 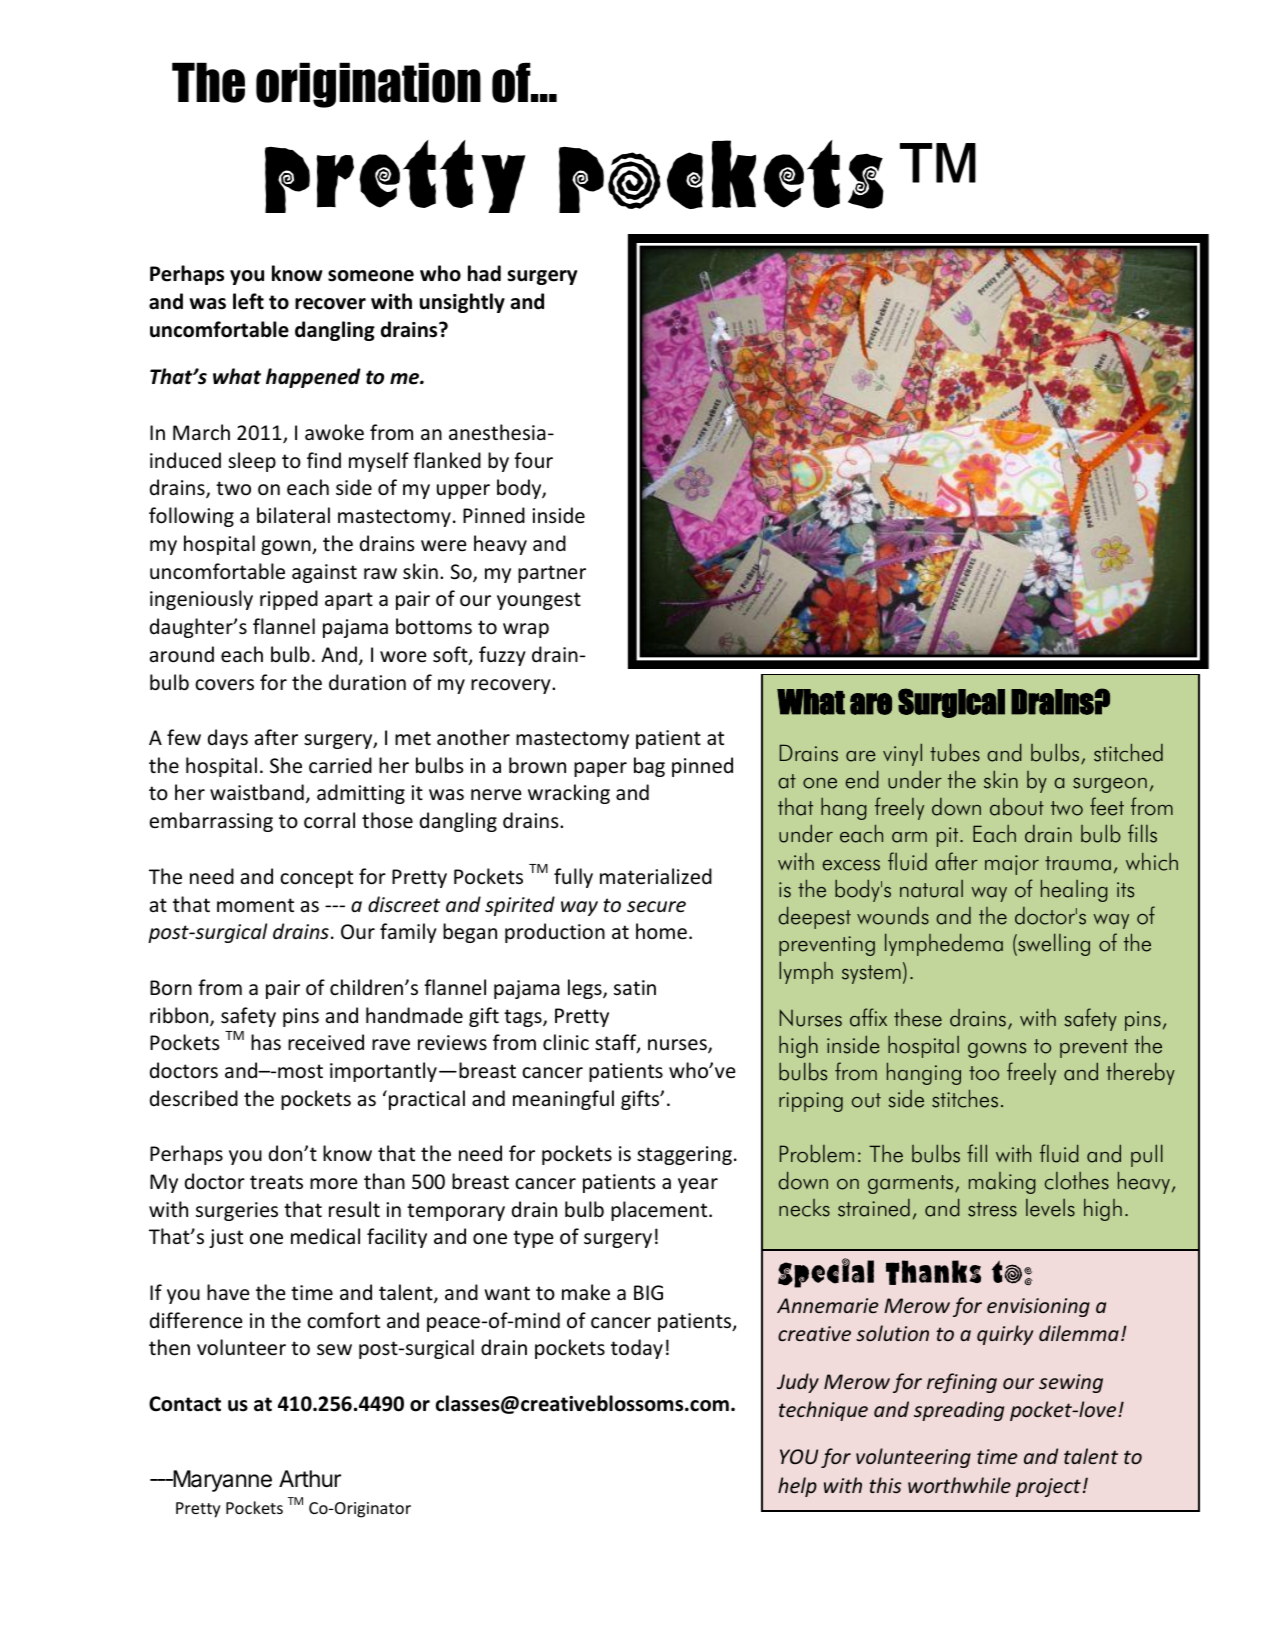 I want to click on She, so click(x=286, y=765).
